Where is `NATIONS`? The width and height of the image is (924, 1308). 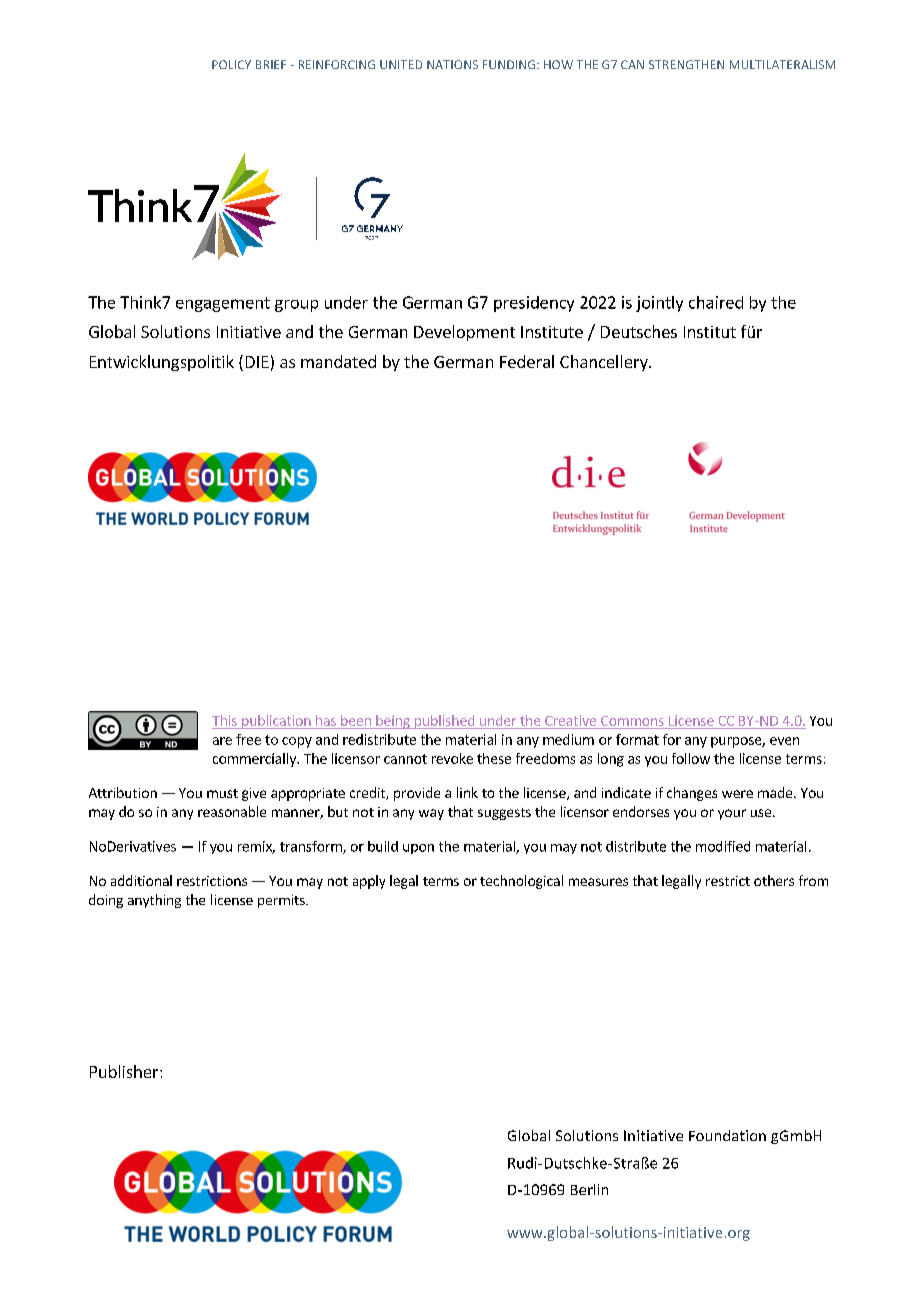 NATIONS is located at coordinates (452, 64).
